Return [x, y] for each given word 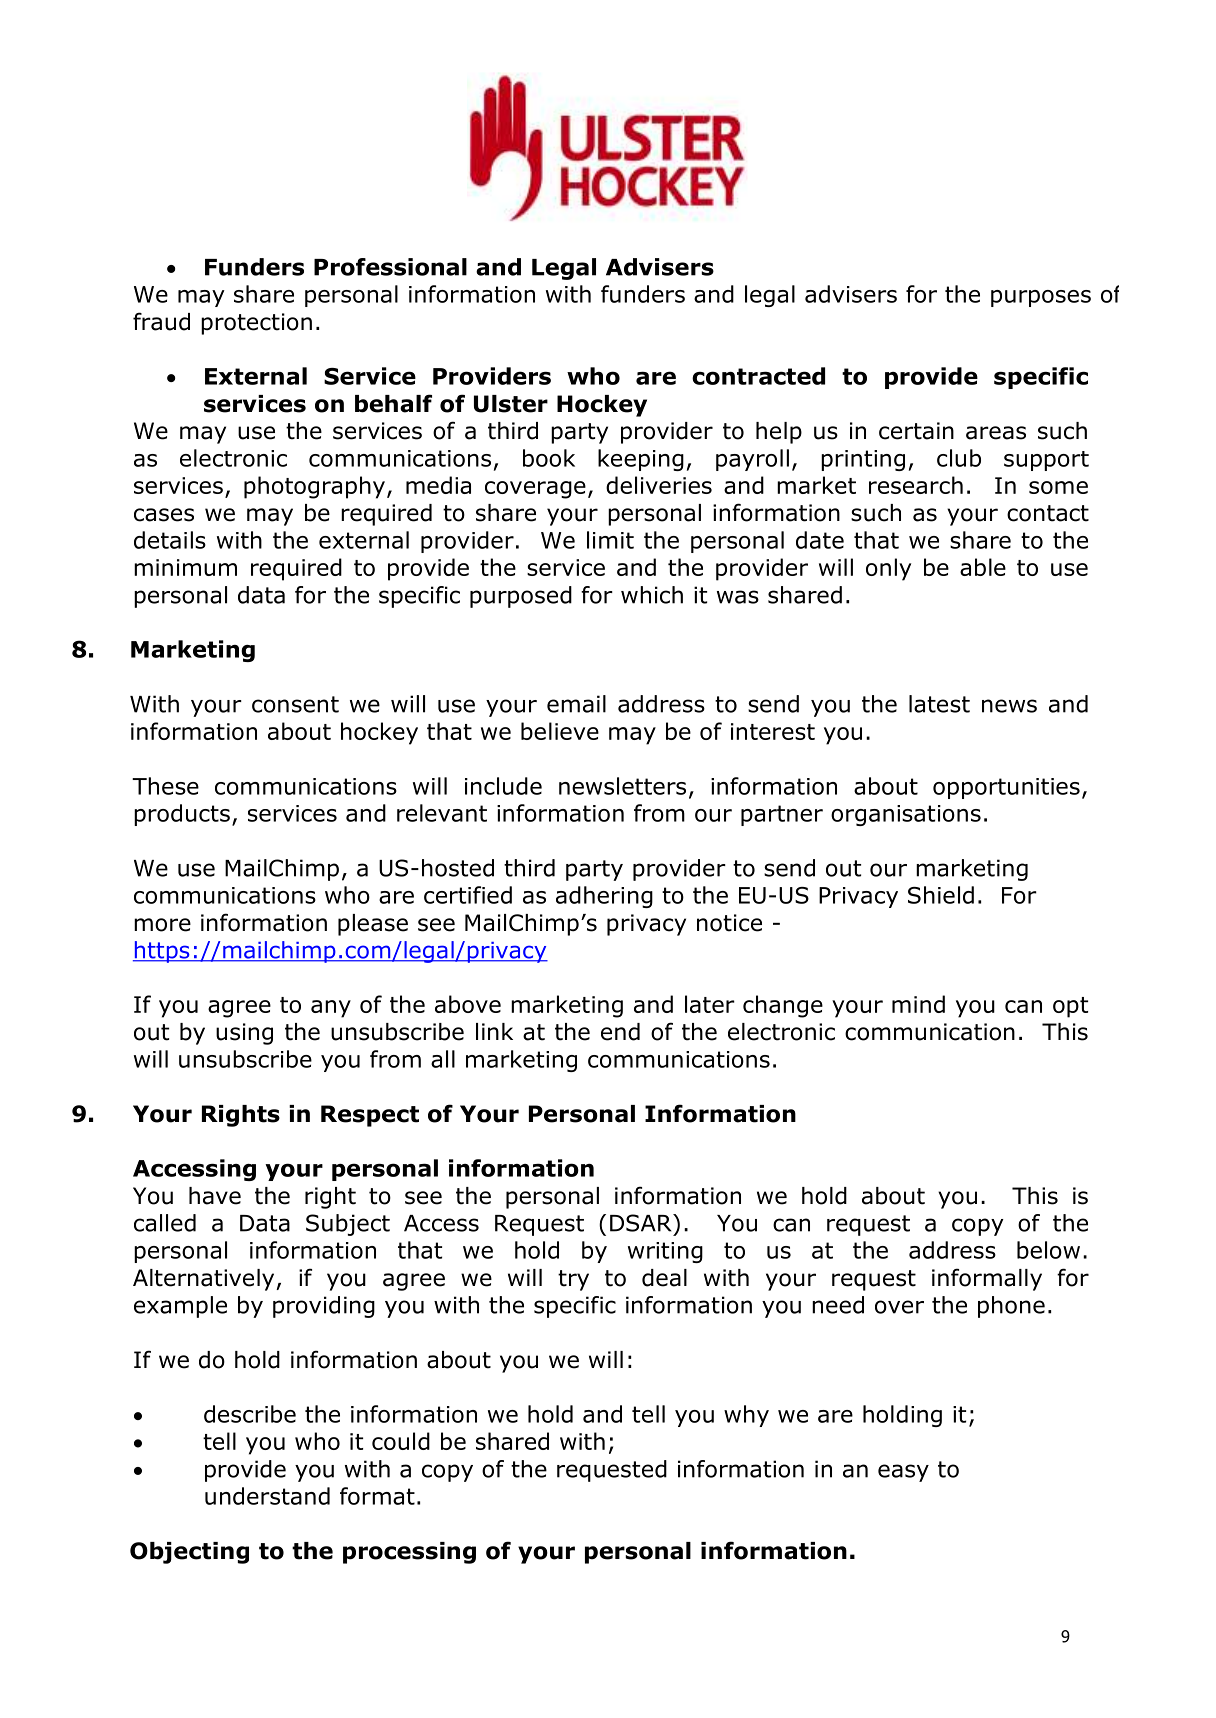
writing [665, 1252]
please [373, 925]
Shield [941, 895]
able [983, 567]
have [215, 1196]
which [652, 595]
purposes [1041, 298]
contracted [758, 376]
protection [256, 324]
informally [987, 1279]
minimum [185, 567]
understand [267, 1496]
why [746, 1416]
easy [903, 1473]
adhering [604, 897]
